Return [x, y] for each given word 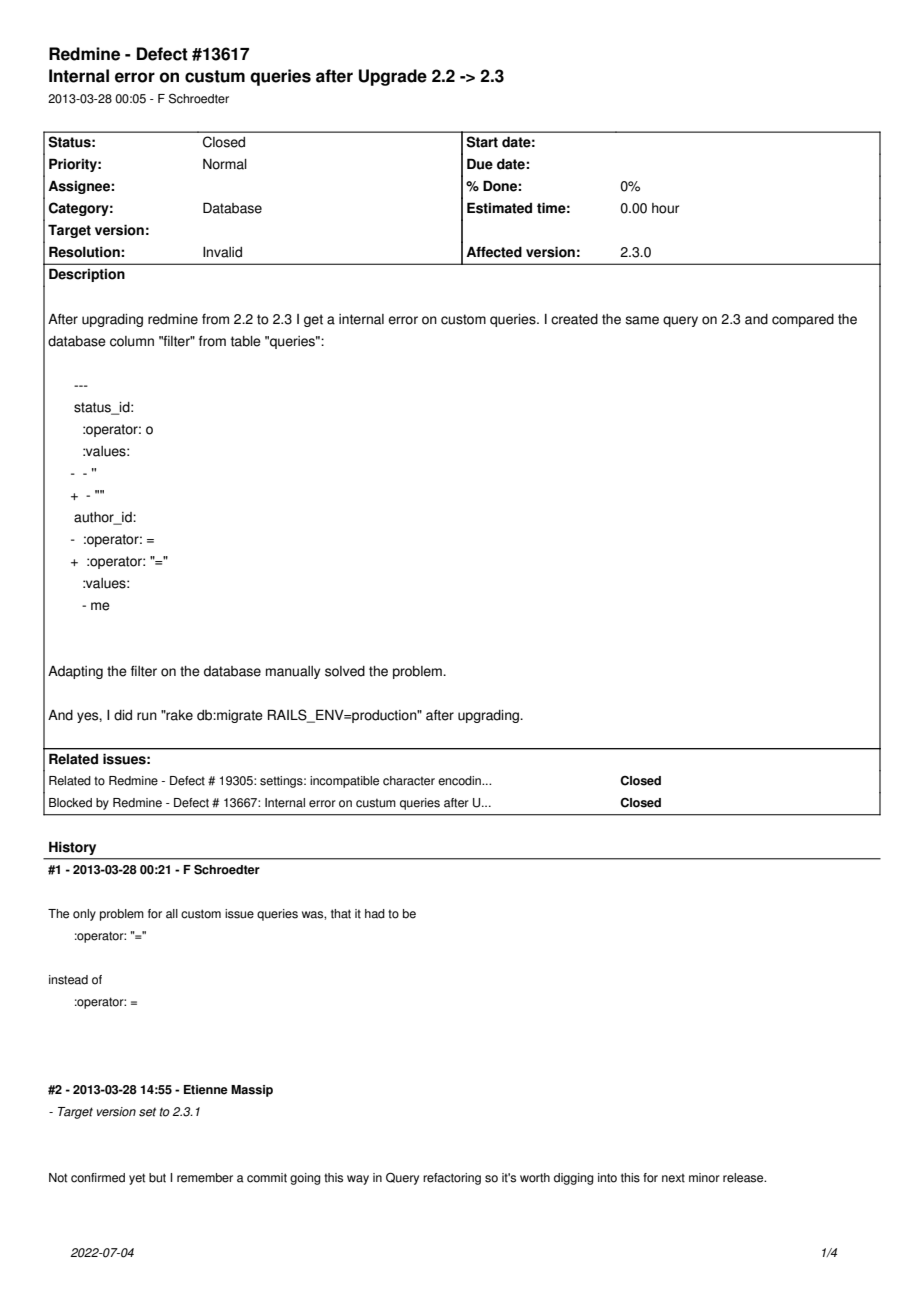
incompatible [344, 782]
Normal [225, 164]
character [409, 781]
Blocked [70, 803]
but [157, 1178]
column [132, 341]
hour [665, 208]
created [574, 319]
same [642, 320]
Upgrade [393, 77]
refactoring [452, 1179]
